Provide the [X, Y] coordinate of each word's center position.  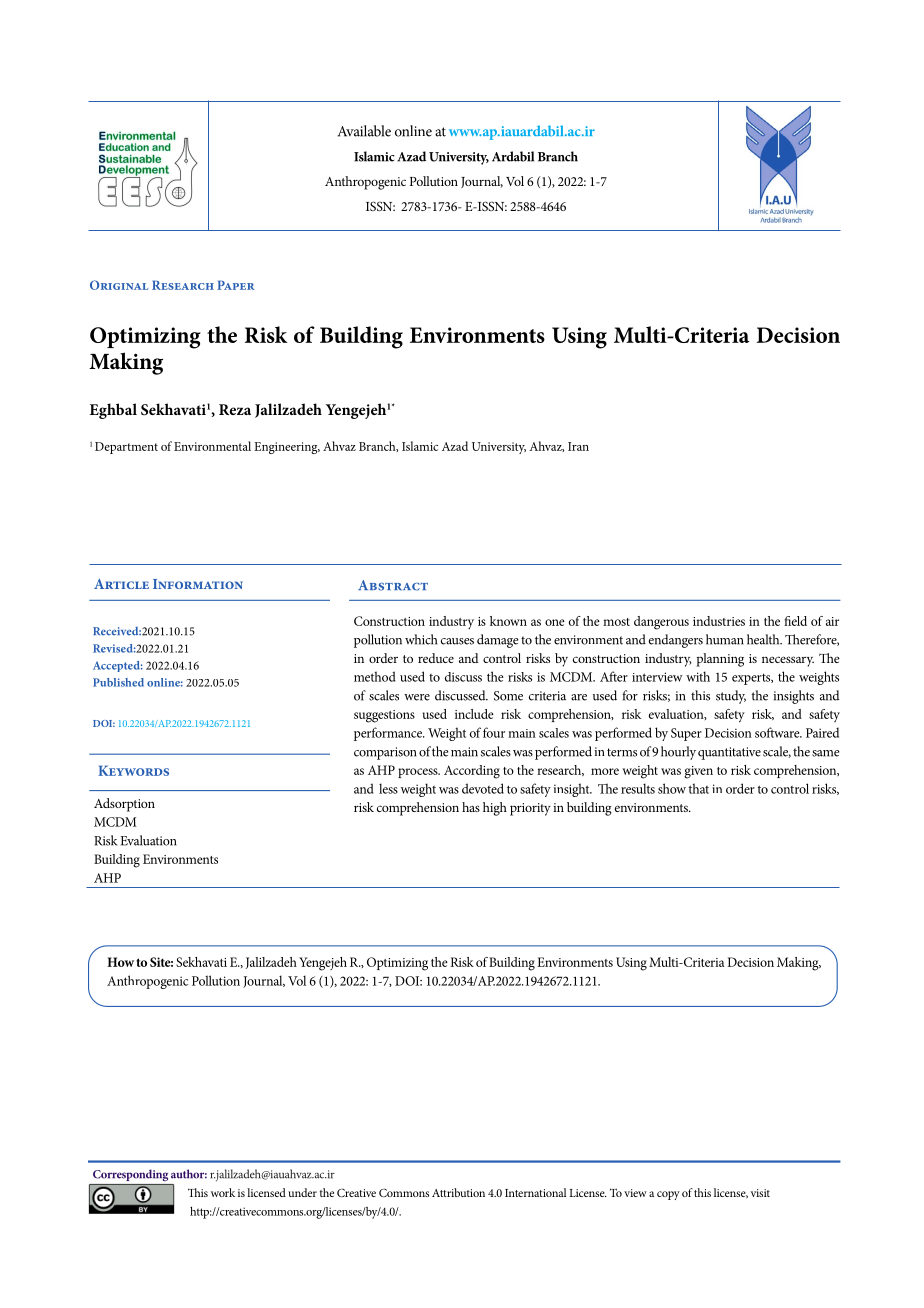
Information [198, 584]
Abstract [393, 585]
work [223, 1192]
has [471, 807]
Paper [235, 285]
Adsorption [124, 805]
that [698, 788]
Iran [578, 446]
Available [364, 131]
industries [719, 621]
